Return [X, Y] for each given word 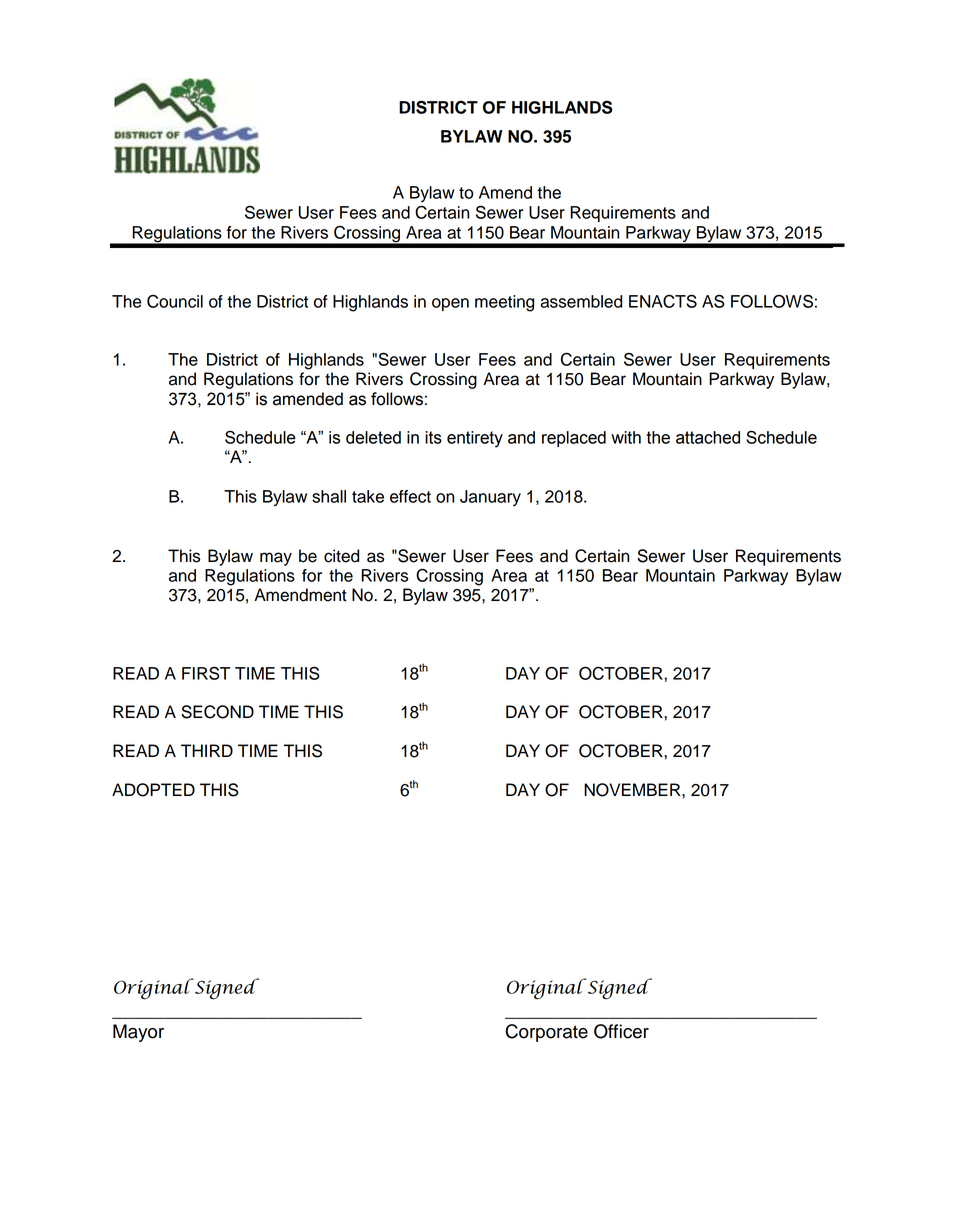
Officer [621, 1031]
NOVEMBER [633, 790]
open [450, 304]
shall [329, 496]
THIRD [207, 750]
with [626, 437]
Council [175, 301]
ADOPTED [153, 790]
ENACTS [663, 301]
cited [341, 556]
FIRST [206, 673]
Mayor [138, 1033]
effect [410, 496]
